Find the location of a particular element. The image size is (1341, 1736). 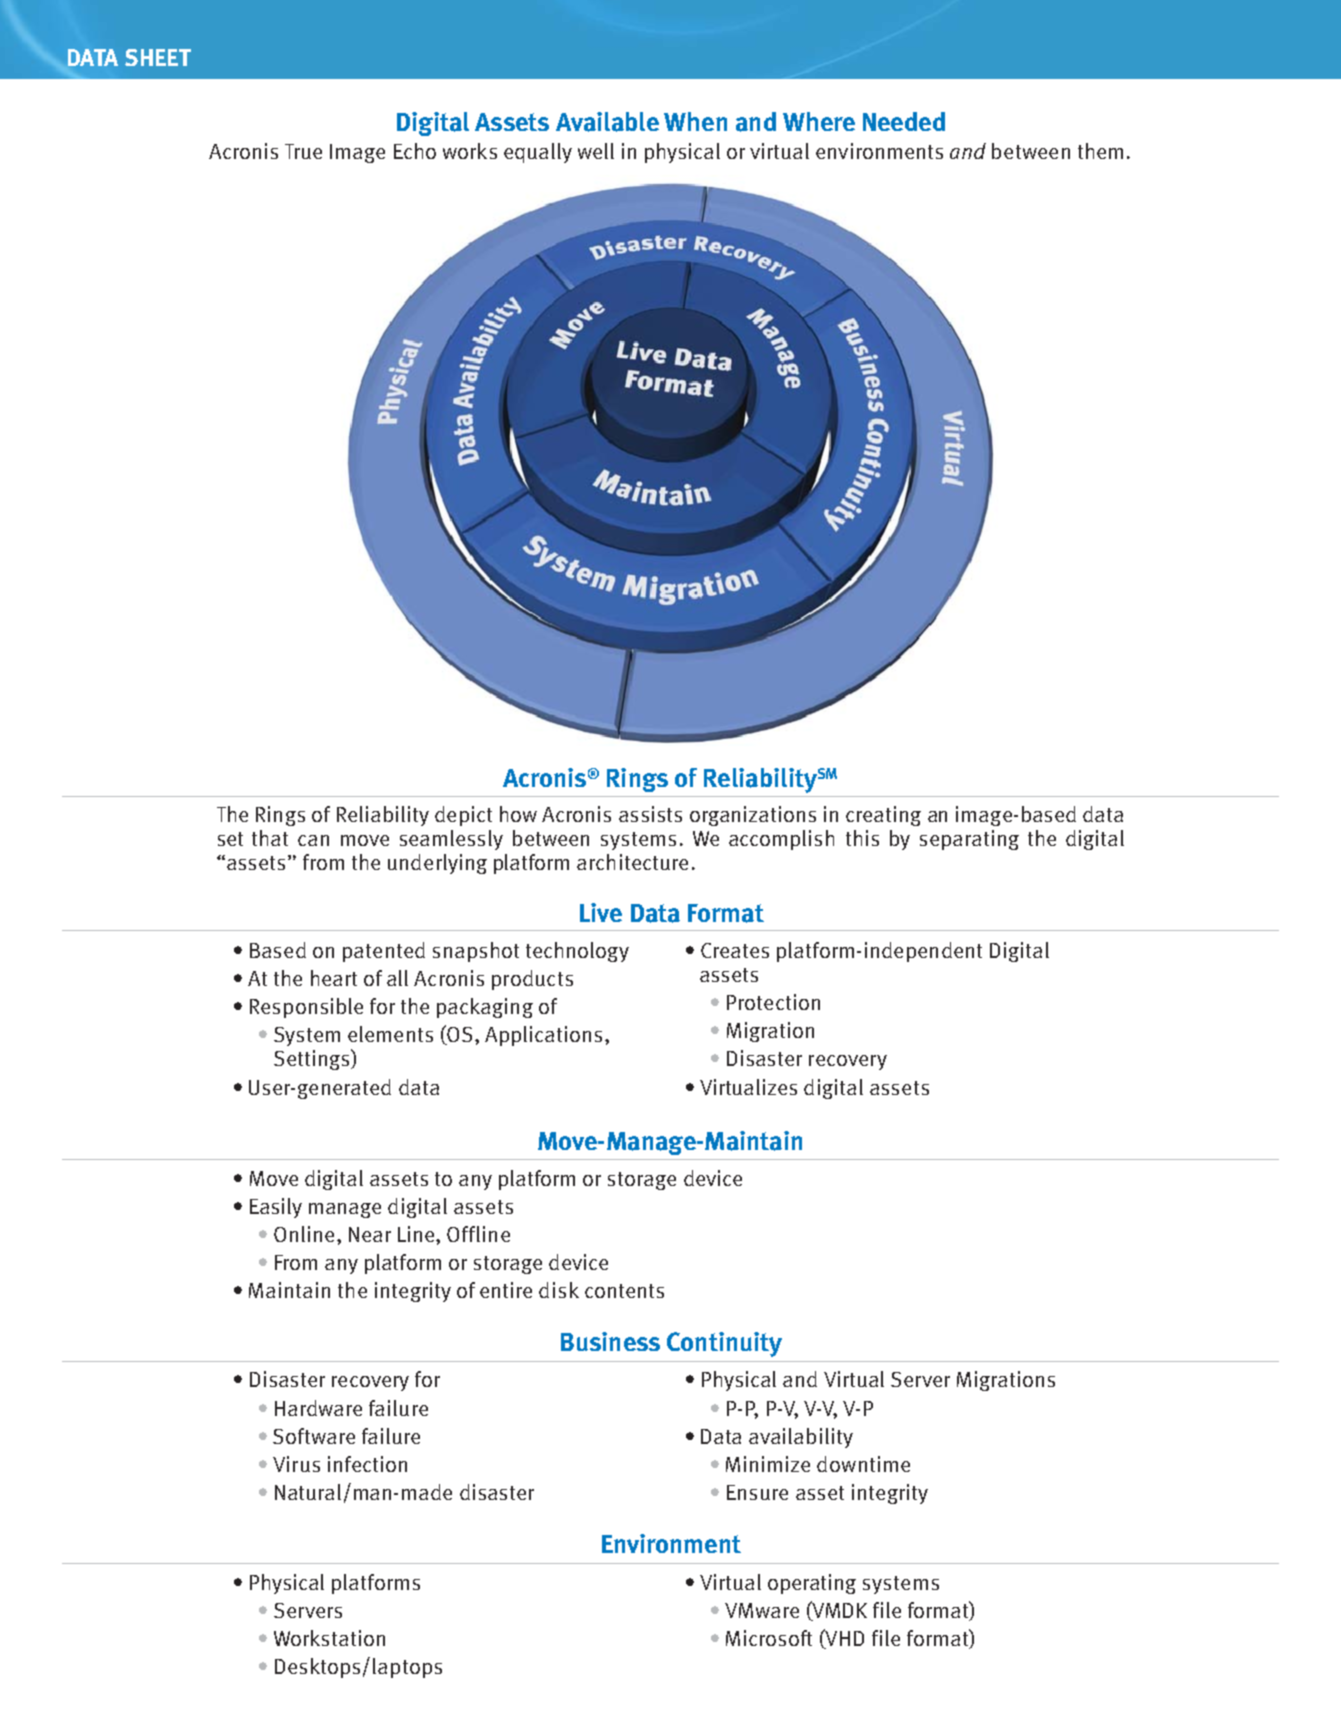

architecture is located at coordinates (632, 862).
